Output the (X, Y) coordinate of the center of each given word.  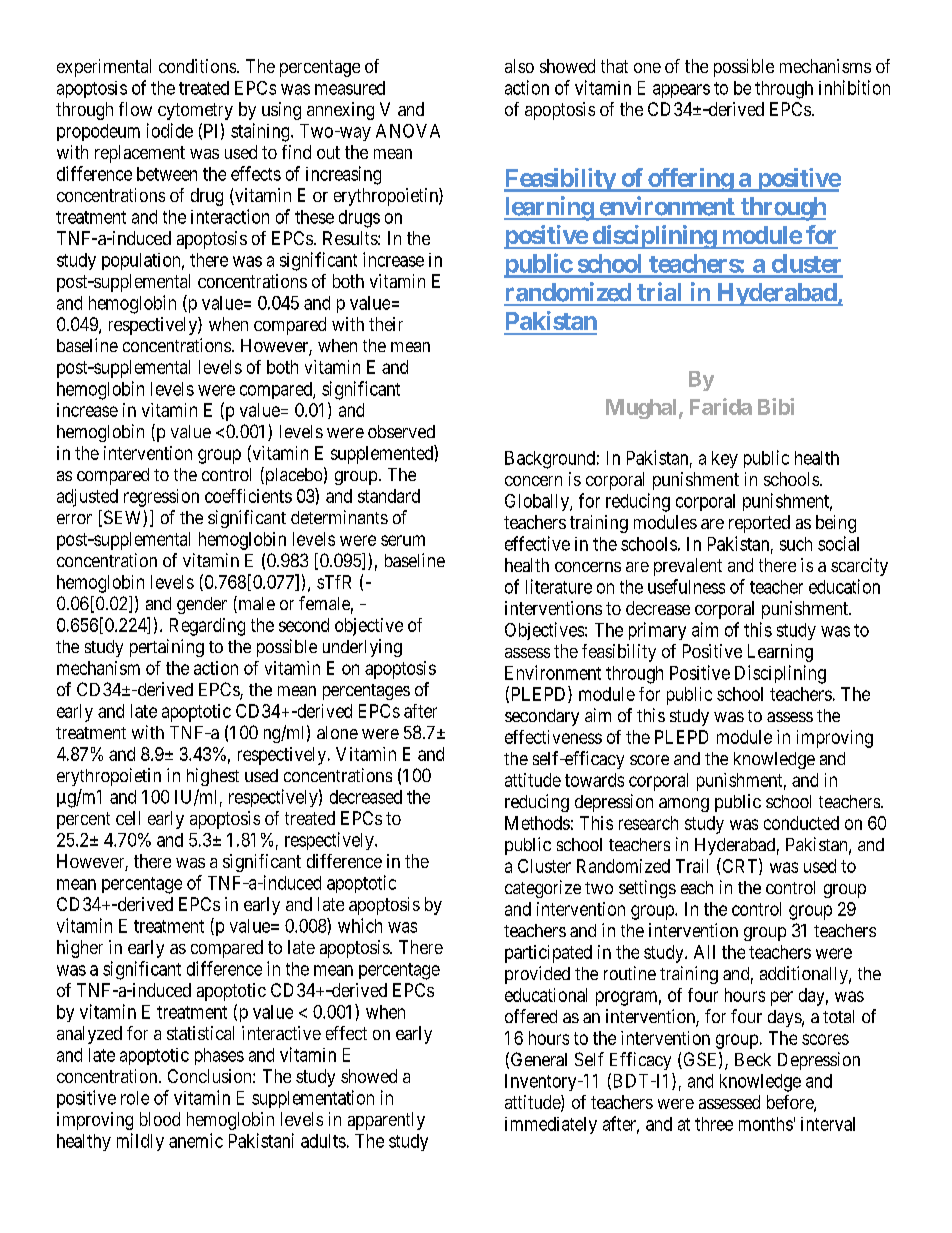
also (519, 66)
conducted (801, 823)
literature (559, 586)
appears (681, 91)
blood (160, 1119)
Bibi (776, 406)
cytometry (195, 111)
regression (161, 498)
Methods (537, 823)
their (386, 324)
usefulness (686, 586)
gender (202, 605)
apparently (386, 1121)
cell (128, 818)
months (766, 1124)
